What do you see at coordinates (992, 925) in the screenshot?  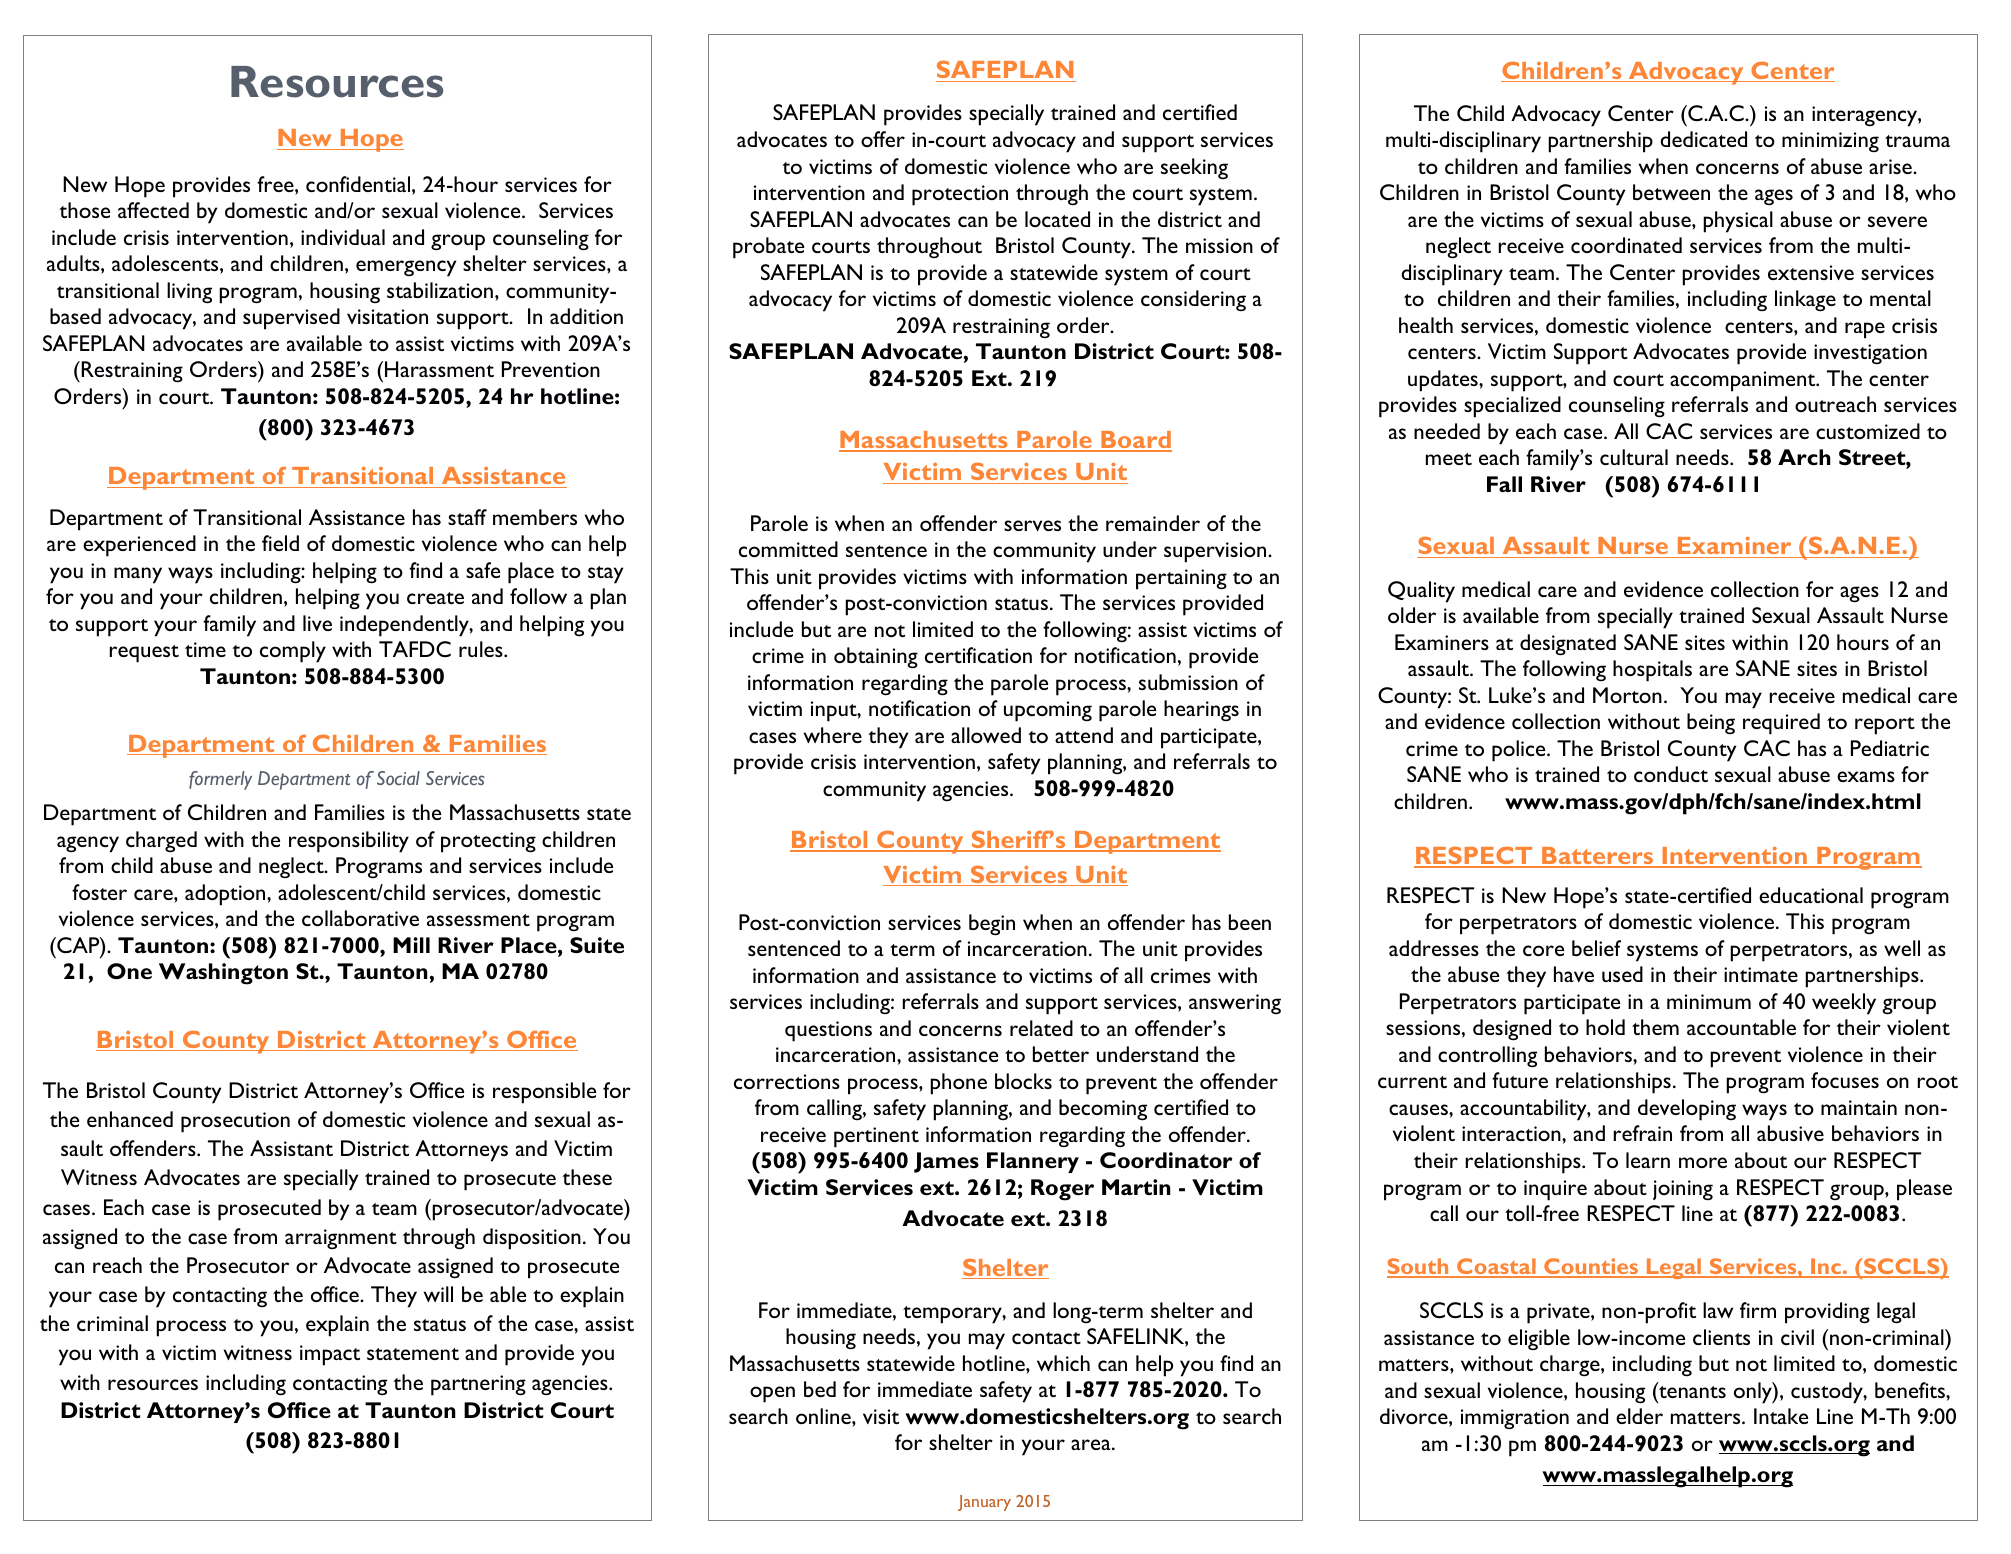 I see `begin` at bounding box center [992, 925].
